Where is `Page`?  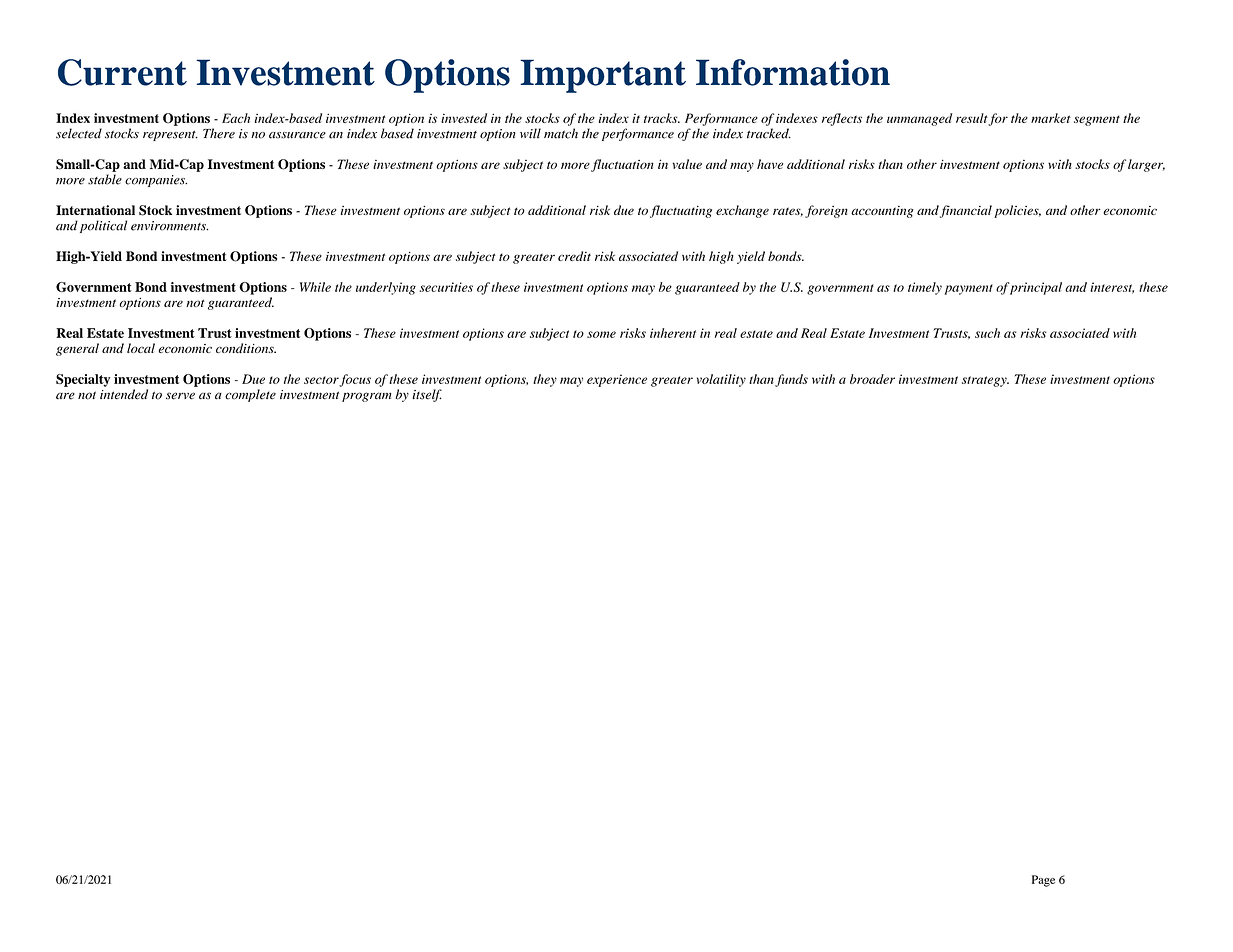 Page is located at coordinates (1043, 881).
